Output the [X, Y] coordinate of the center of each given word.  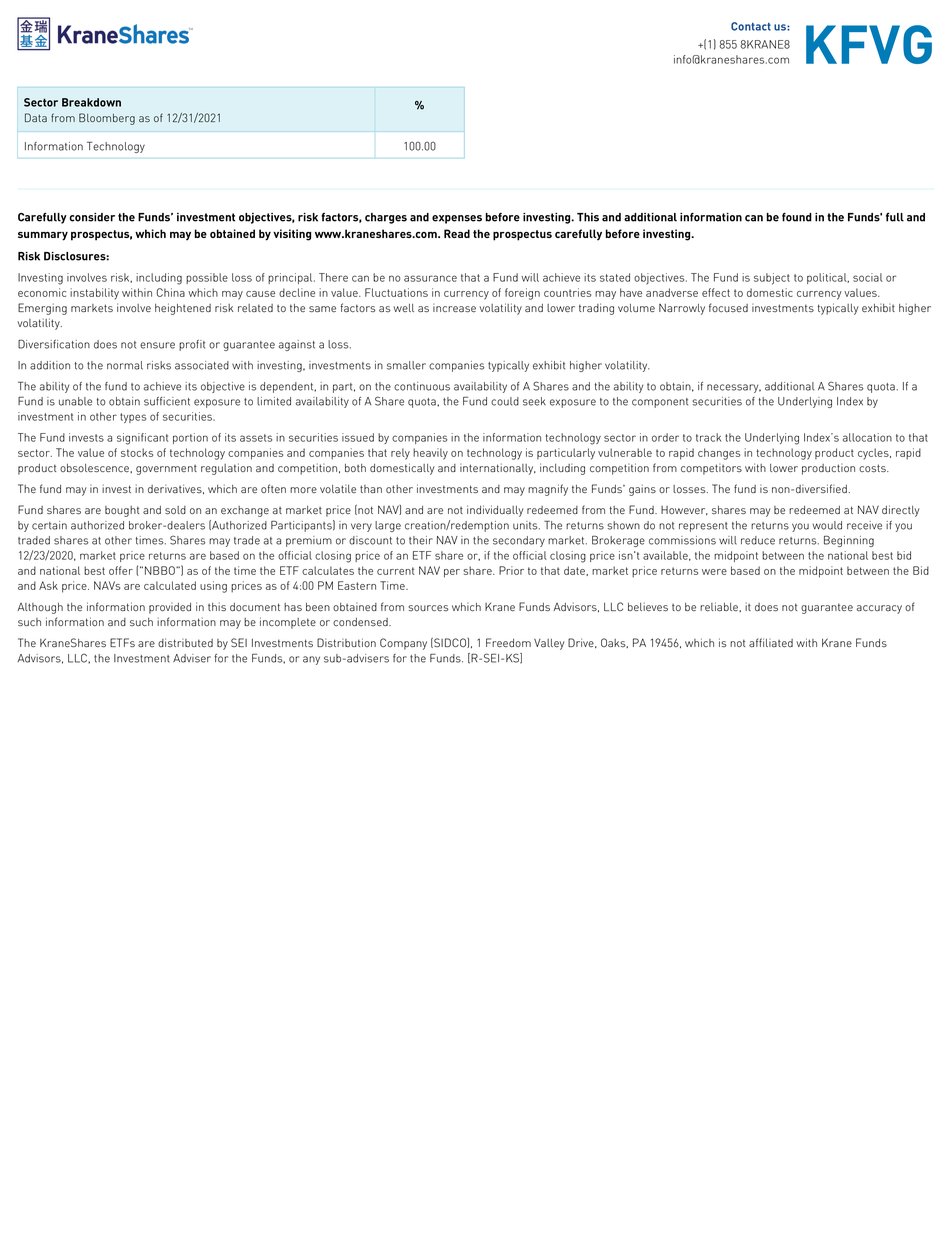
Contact [751, 26]
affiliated [771, 642]
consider [92, 217]
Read [457, 233]
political [828, 278]
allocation [867, 437]
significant [142, 439]
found [797, 217]
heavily [430, 454]
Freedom [508, 642]
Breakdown [91, 102]
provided [170, 608]
